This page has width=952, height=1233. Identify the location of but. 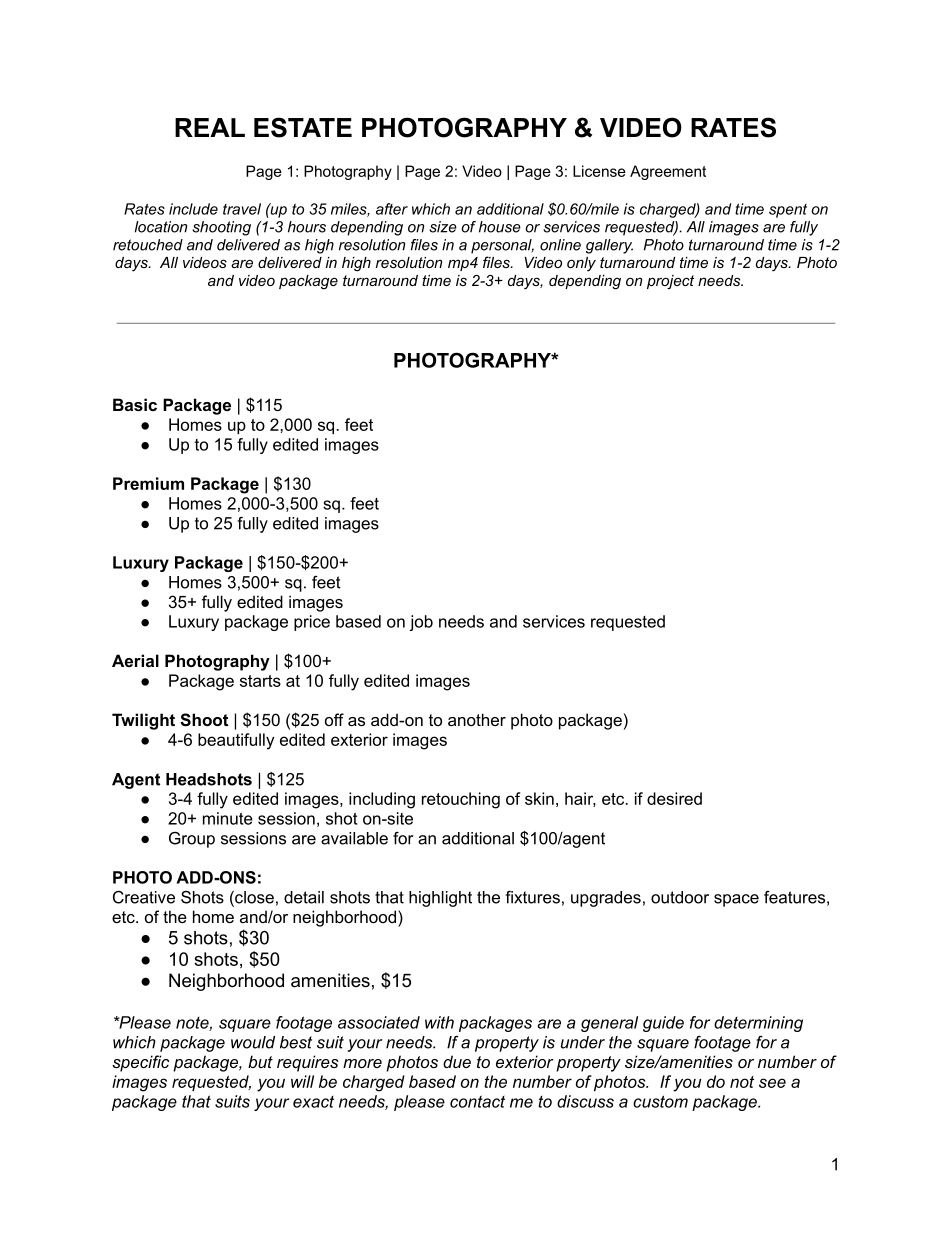
(260, 1061).
